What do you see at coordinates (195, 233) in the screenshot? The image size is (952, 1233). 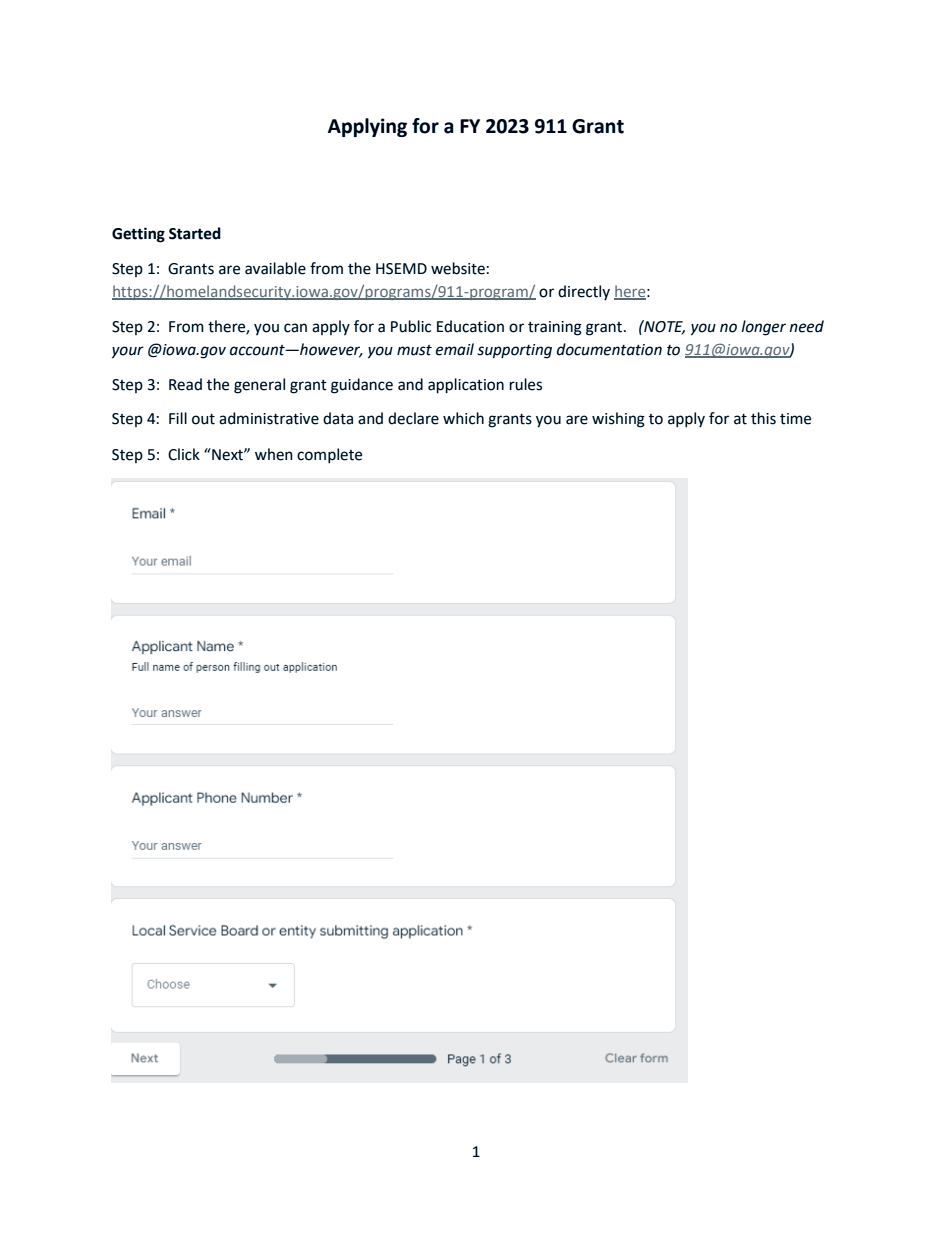 I see `Started` at bounding box center [195, 233].
